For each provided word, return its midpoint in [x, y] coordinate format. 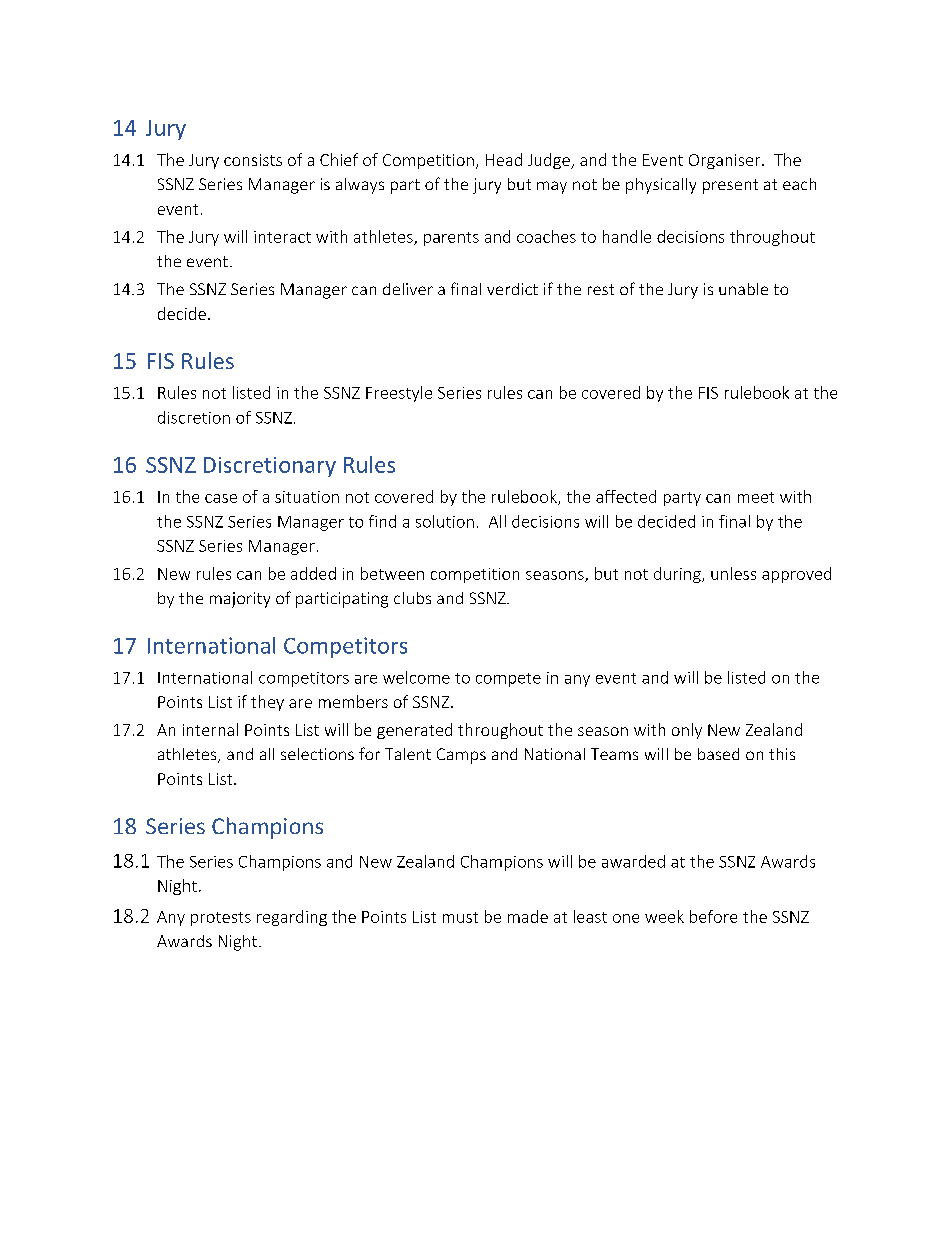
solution [445, 521]
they [267, 703]
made [528, 916]
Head [504, 159]
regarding [292, 918]
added [313, 573]
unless [733, 573]
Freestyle [399, 394]
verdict [512, 289]
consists [253, 160]
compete [508, 680]
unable [743, 289]
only [687, 731]
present [730, 186]
